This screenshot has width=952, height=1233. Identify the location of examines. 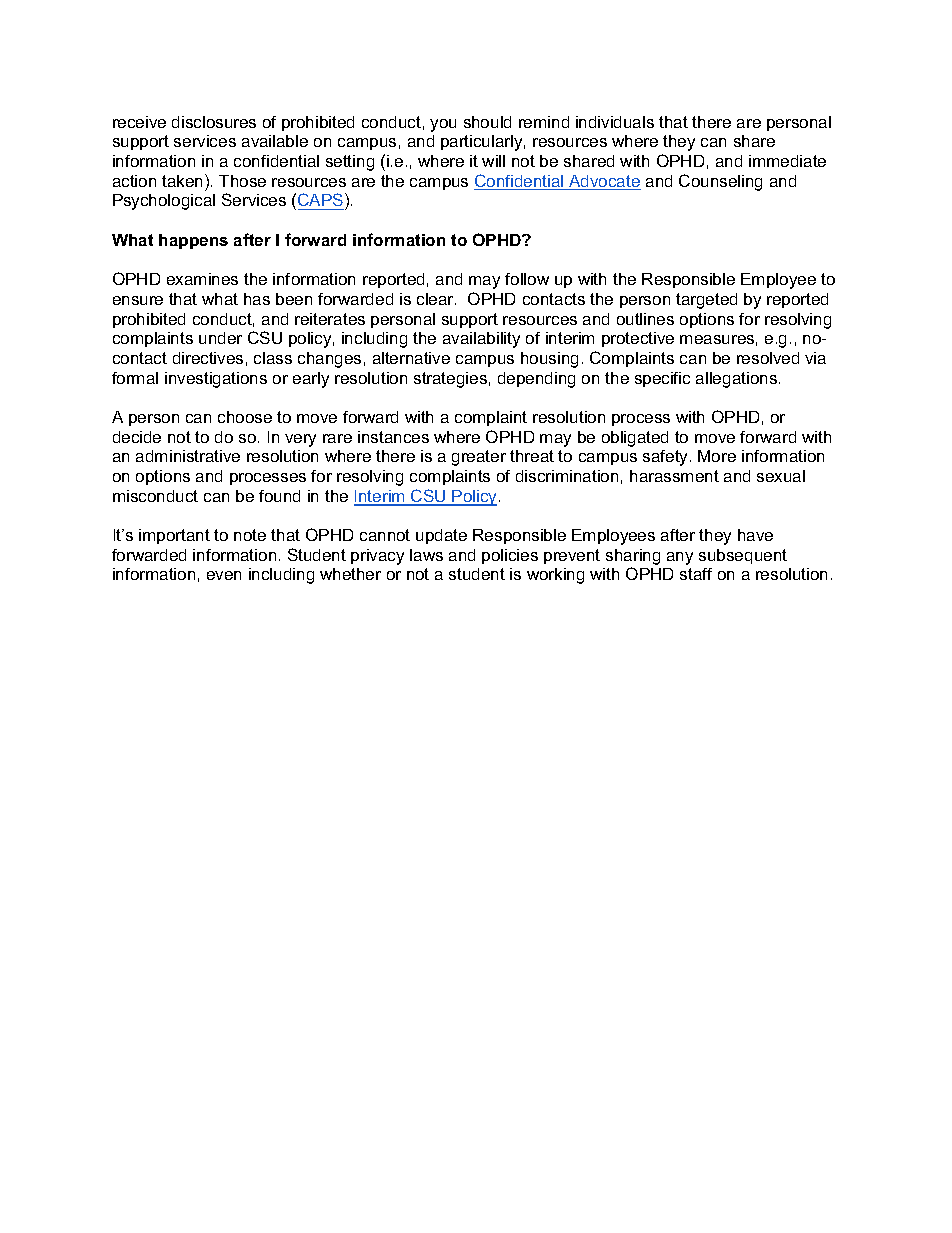
(202, 279).
